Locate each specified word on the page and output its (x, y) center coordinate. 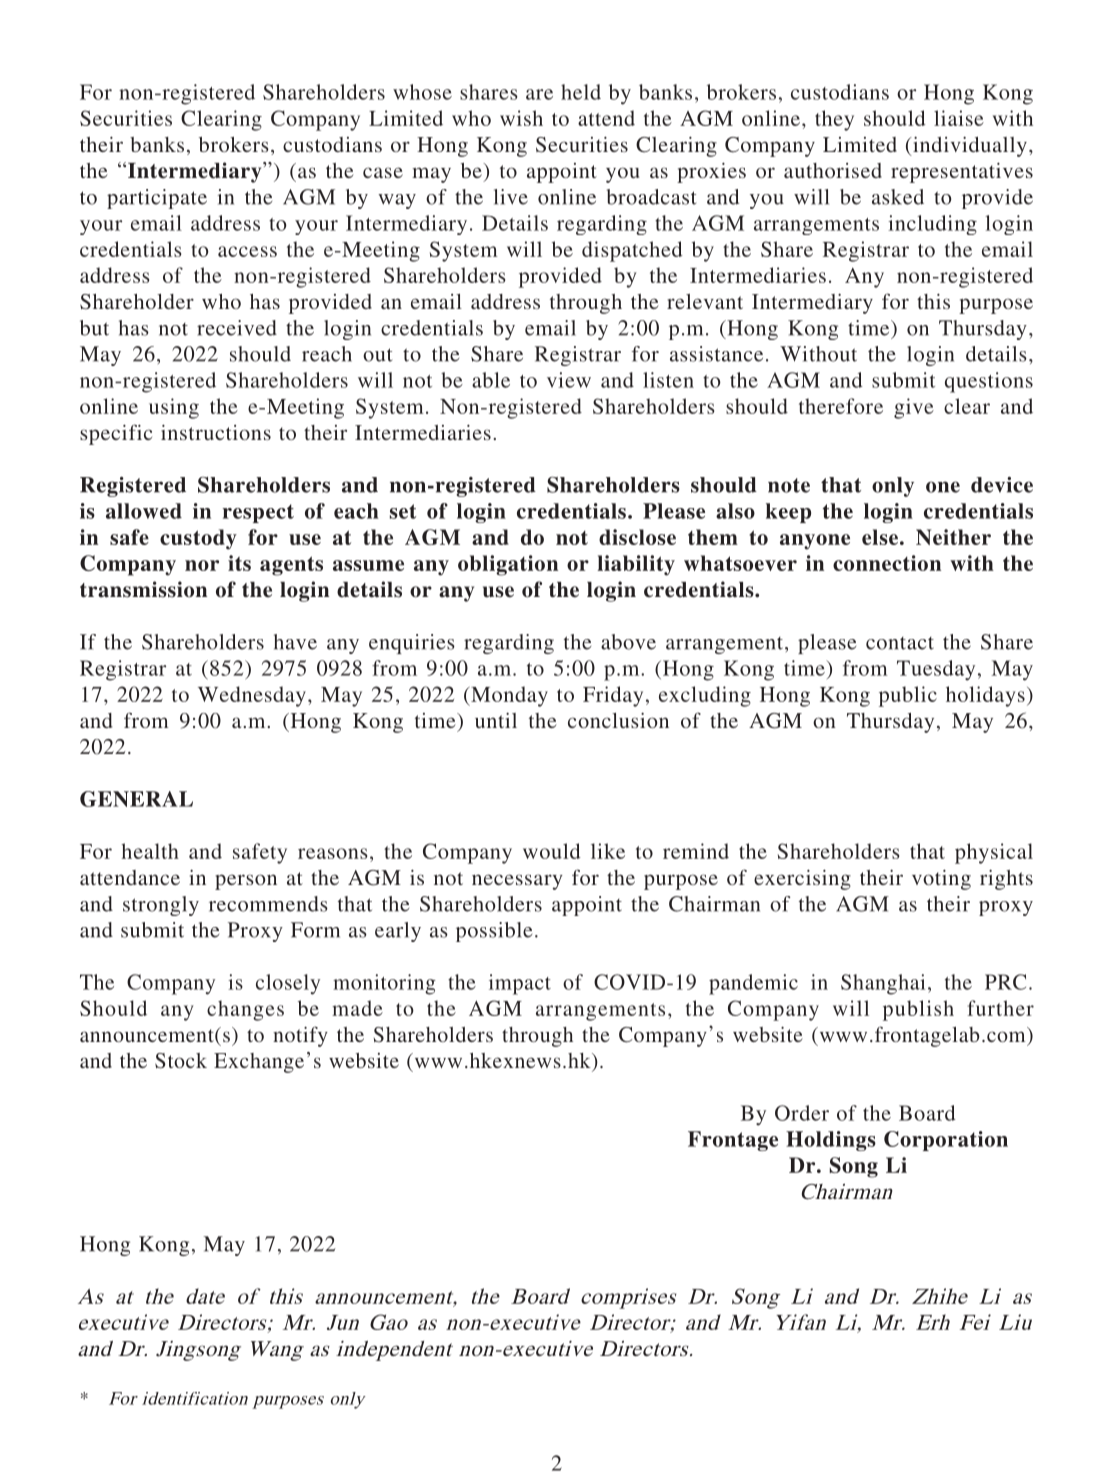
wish (521, 118)
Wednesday (252, 696)
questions (989, 382)
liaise (959, 118)
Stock (181, 1061)
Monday (508, 696)
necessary (517, 882)
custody (198, 539)
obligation (508, 565)
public (908, 696)
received (237, 328)
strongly (161, 906)
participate (157, 199)
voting (941, 880)
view (569, 380)
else (880, 537)
